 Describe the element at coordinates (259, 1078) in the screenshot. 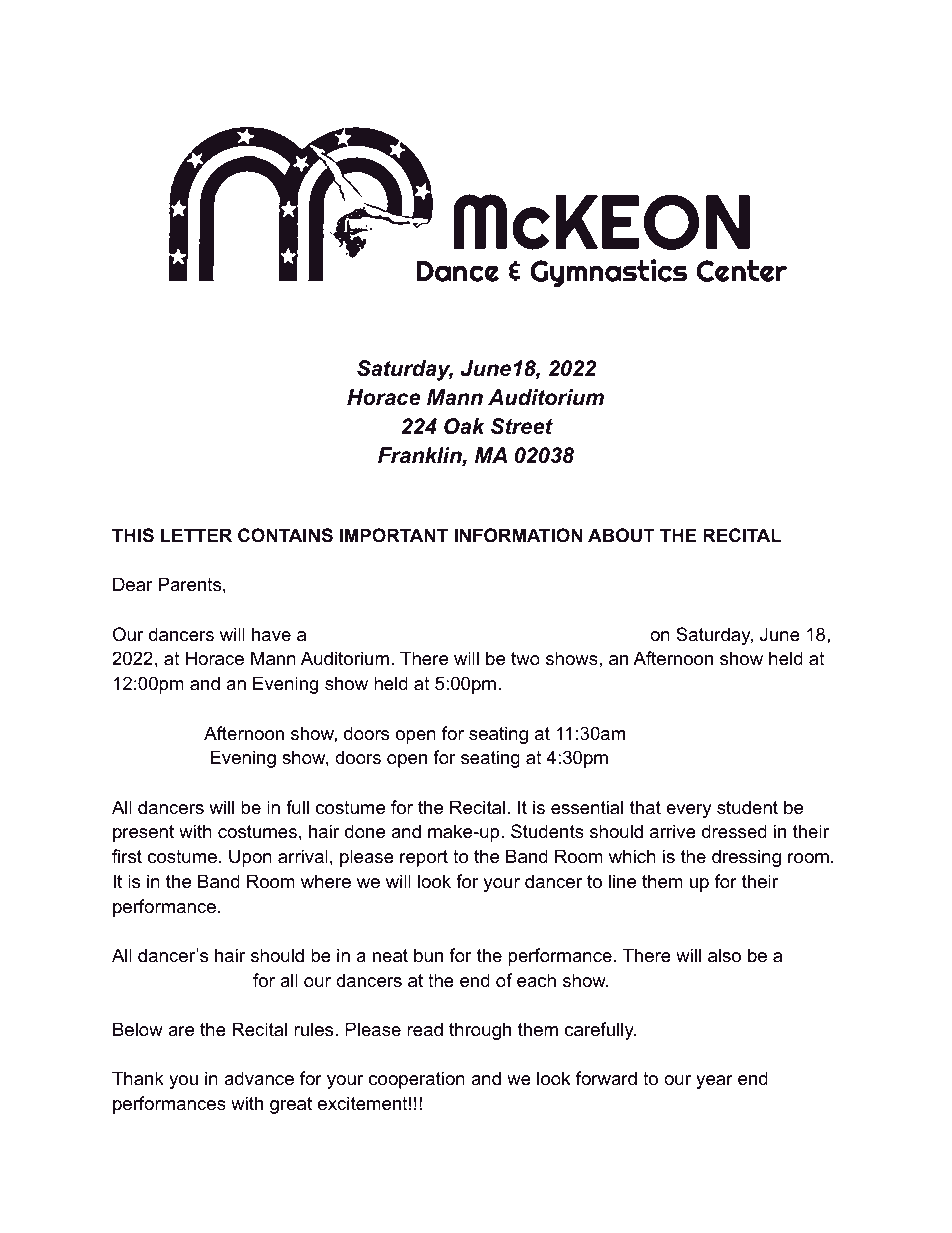

I see `advance` at that location.
